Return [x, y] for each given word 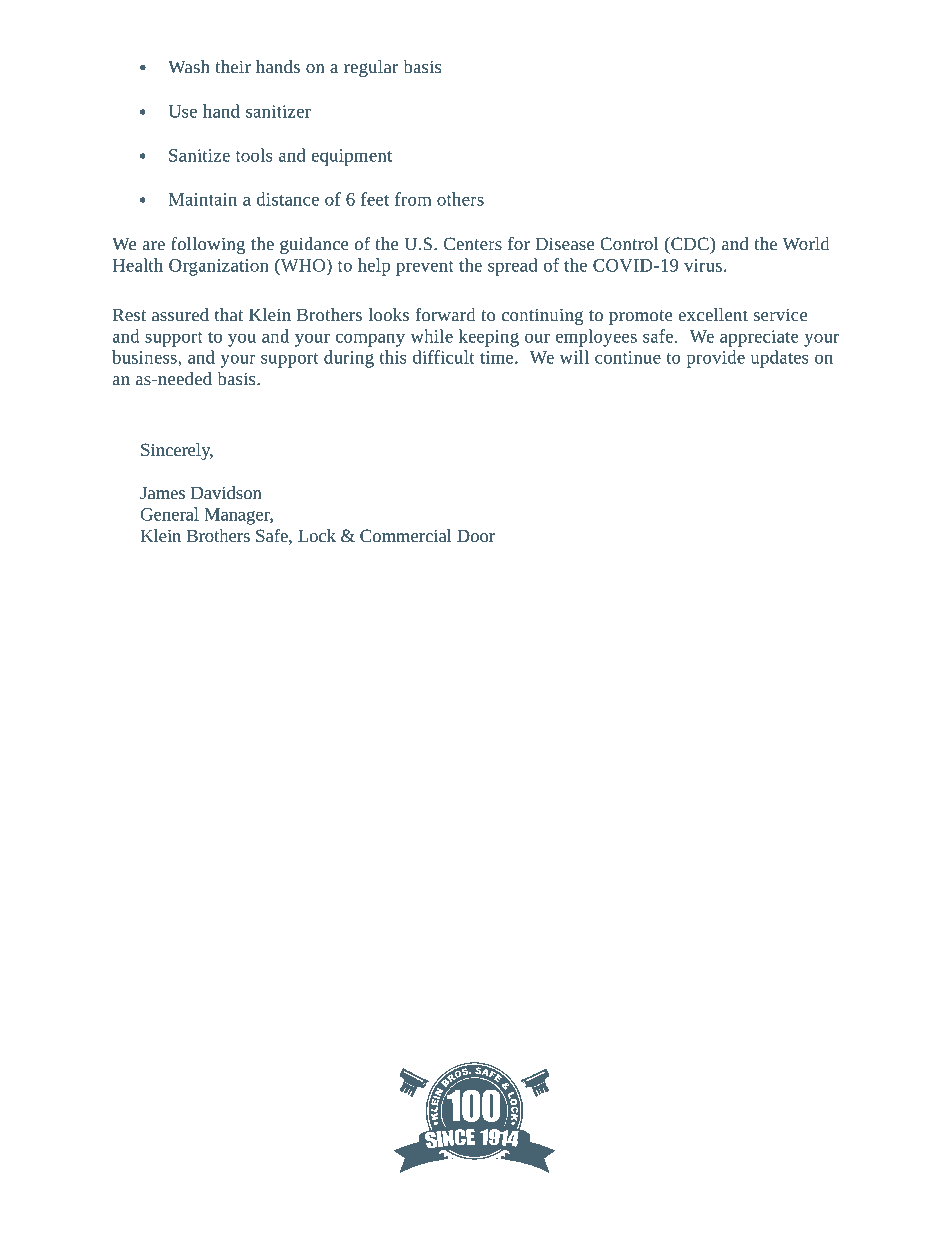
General [170, 514]
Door [476, 535]
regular [371, 68]
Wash [189, 66]
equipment [351, 157]
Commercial [406, 535]
